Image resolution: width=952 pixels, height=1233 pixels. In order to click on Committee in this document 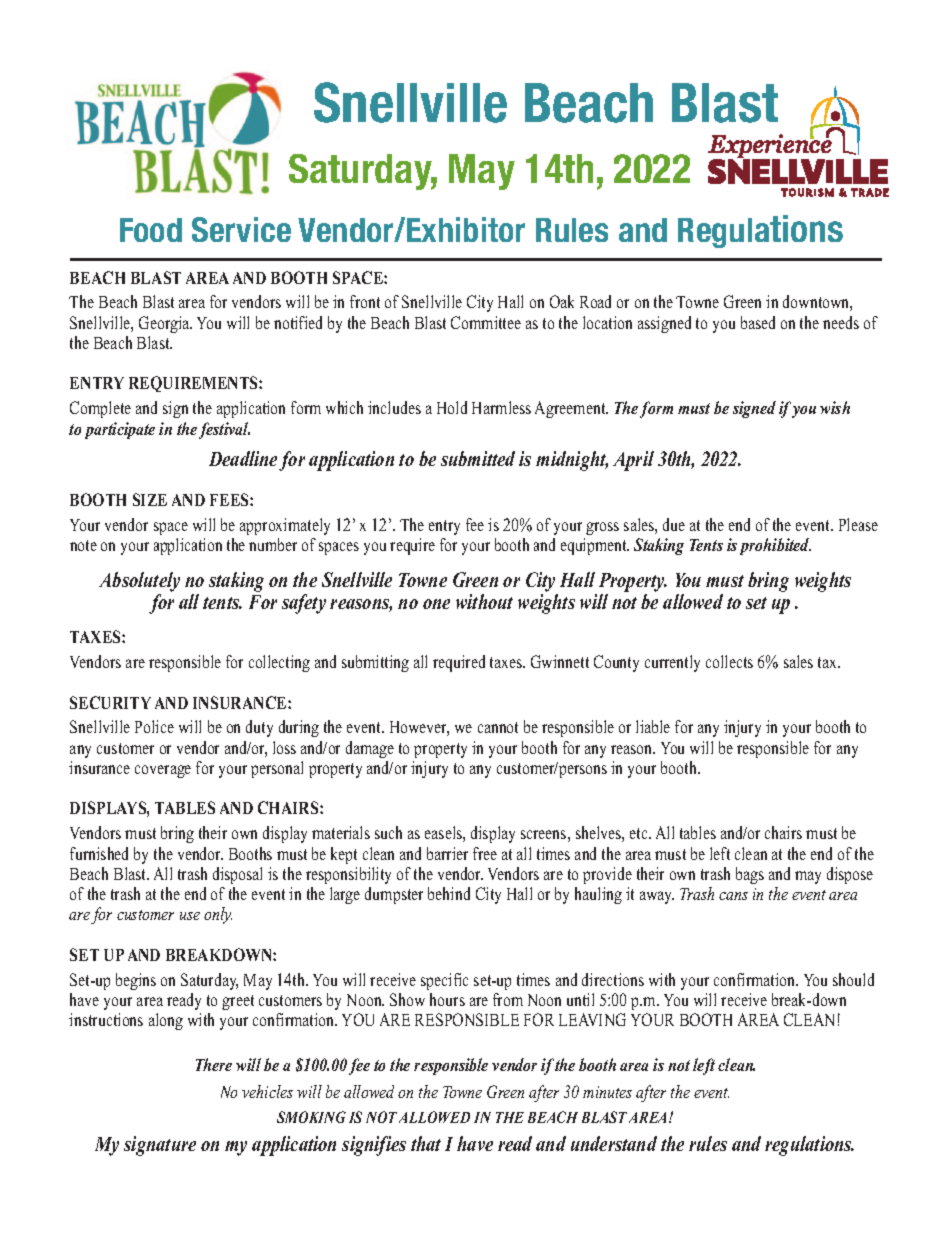, I will do `click(486, 322)`.
